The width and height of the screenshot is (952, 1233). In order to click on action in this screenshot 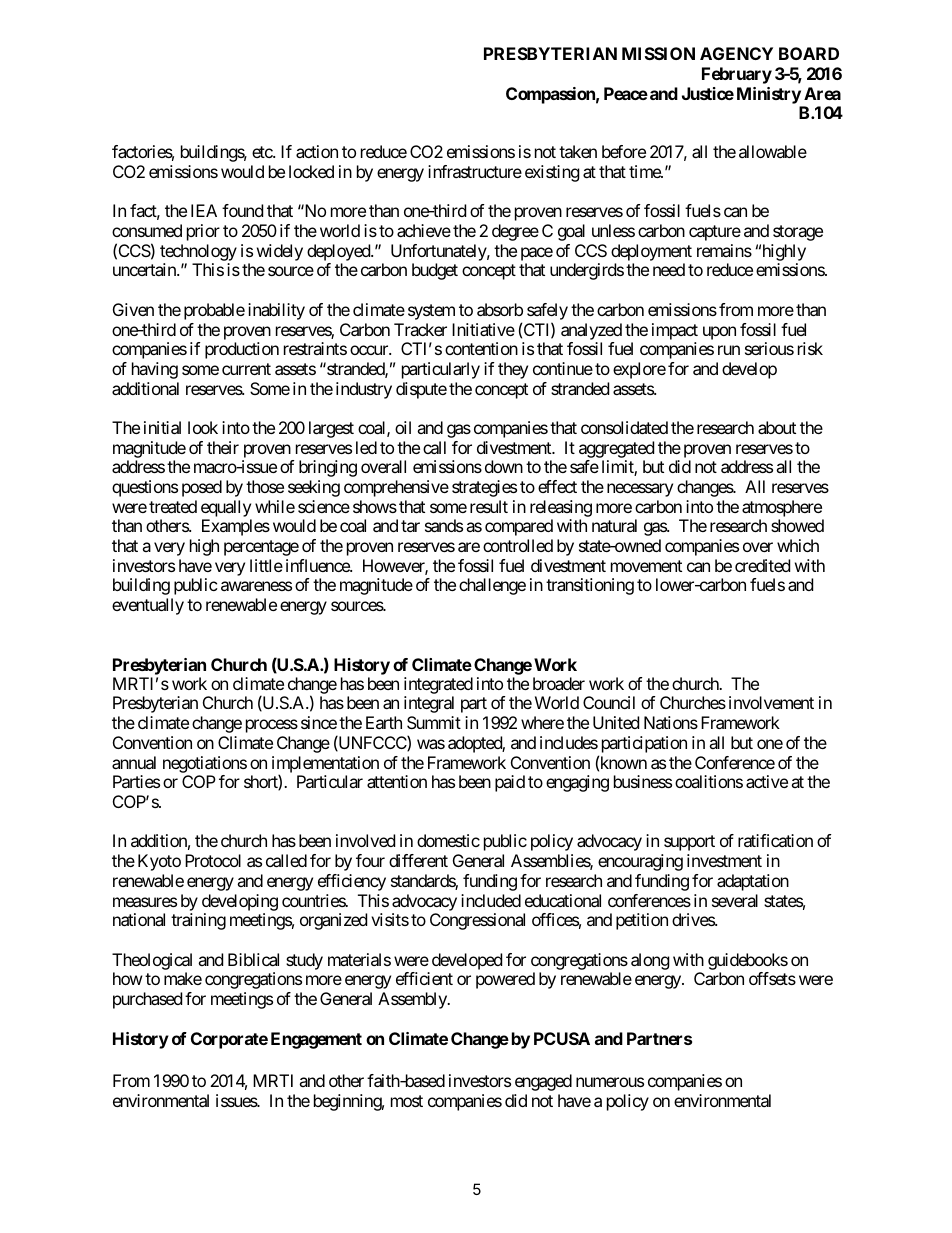, I will do `click(317, 151)`.
